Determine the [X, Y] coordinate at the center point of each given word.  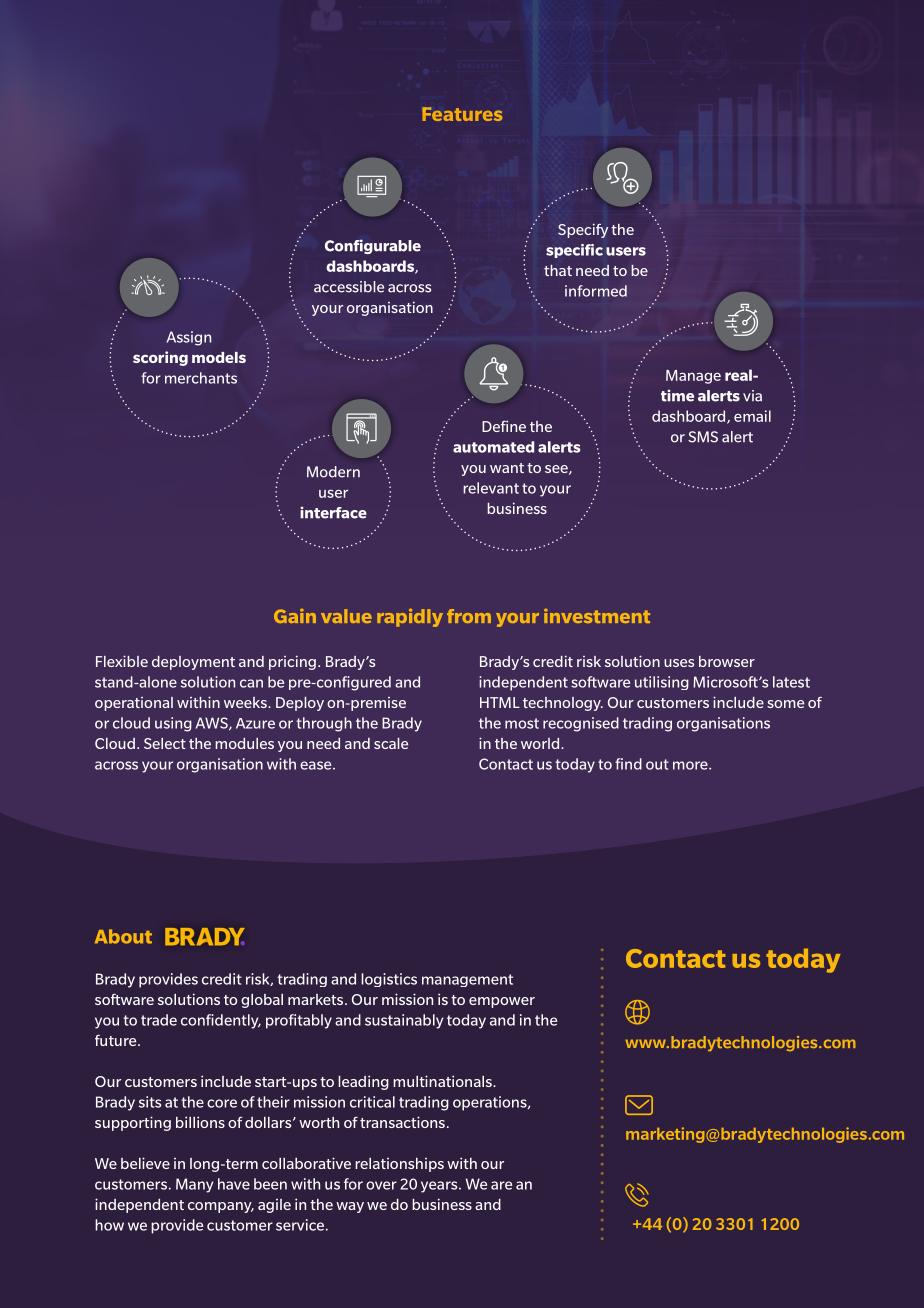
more [691, 765]
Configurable [373, 246]
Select [165, 743]
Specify [583, 230]
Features [462, 114]
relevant [491, 488]
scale [391, 743]
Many [195, 1185]
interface [333, 512]
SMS [703, 437]
